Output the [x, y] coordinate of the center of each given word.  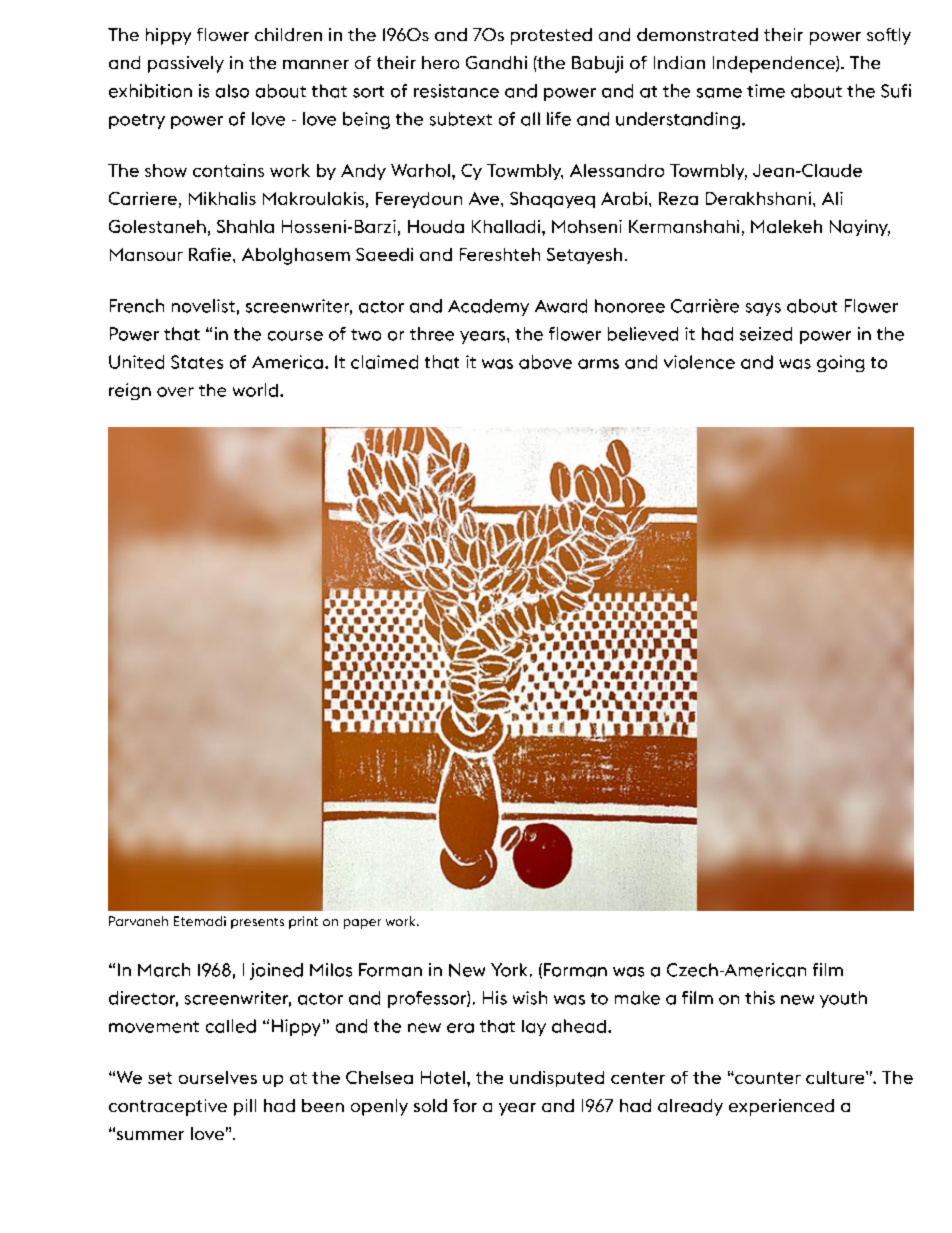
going [841, 363]
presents [257, 923]
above [545, 362]
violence [699, 362]
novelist [203, 306]
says [763, 309]
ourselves [218, 1077]
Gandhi [496, 62]
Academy [488, 307]
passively [186, 64]
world [255, 390]
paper [362, 924]
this [760, 998]
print [303, 922]
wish [530, 998]
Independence [775, 64]
